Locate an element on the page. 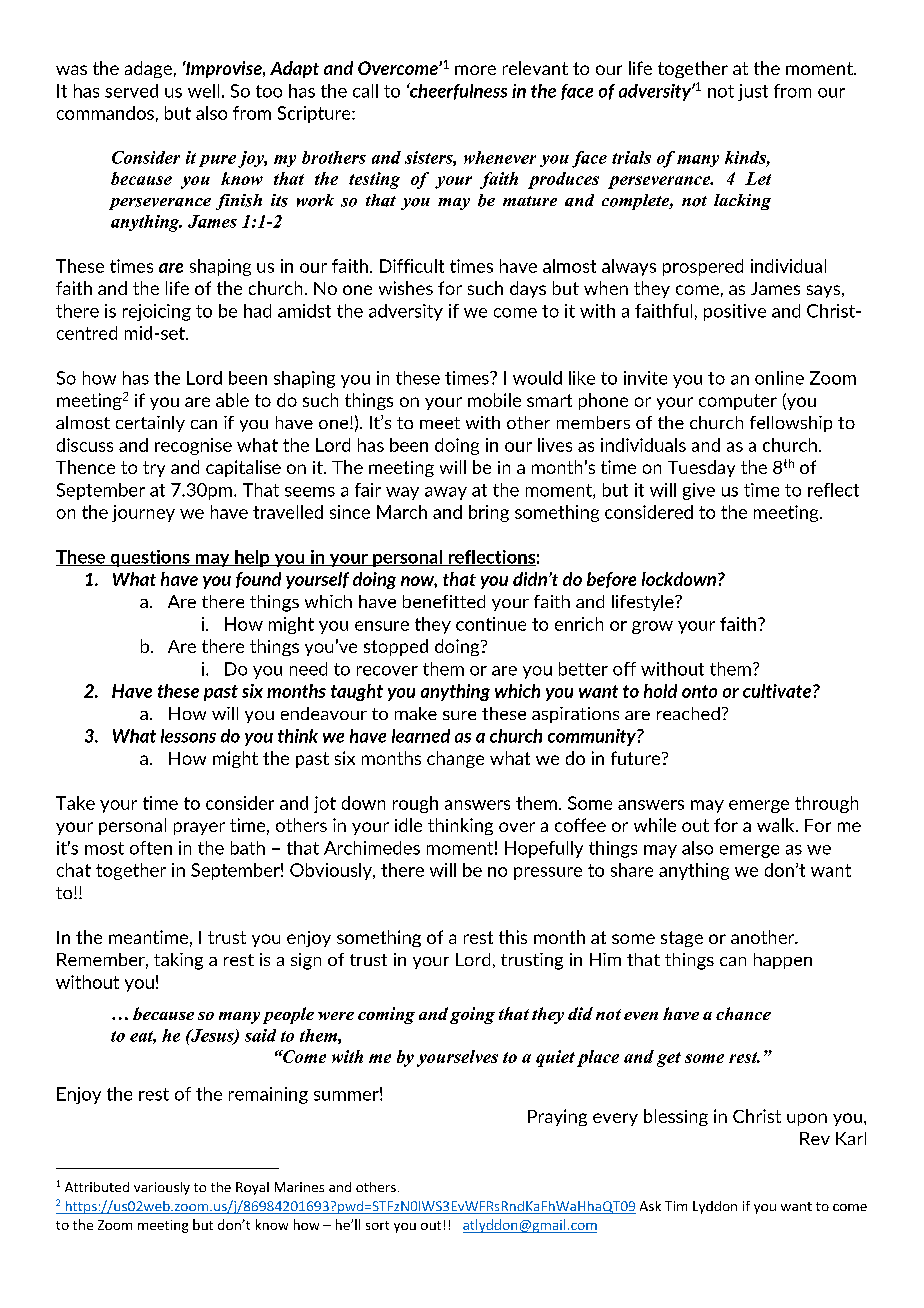  sort is located at coordinates (377, 1225).
